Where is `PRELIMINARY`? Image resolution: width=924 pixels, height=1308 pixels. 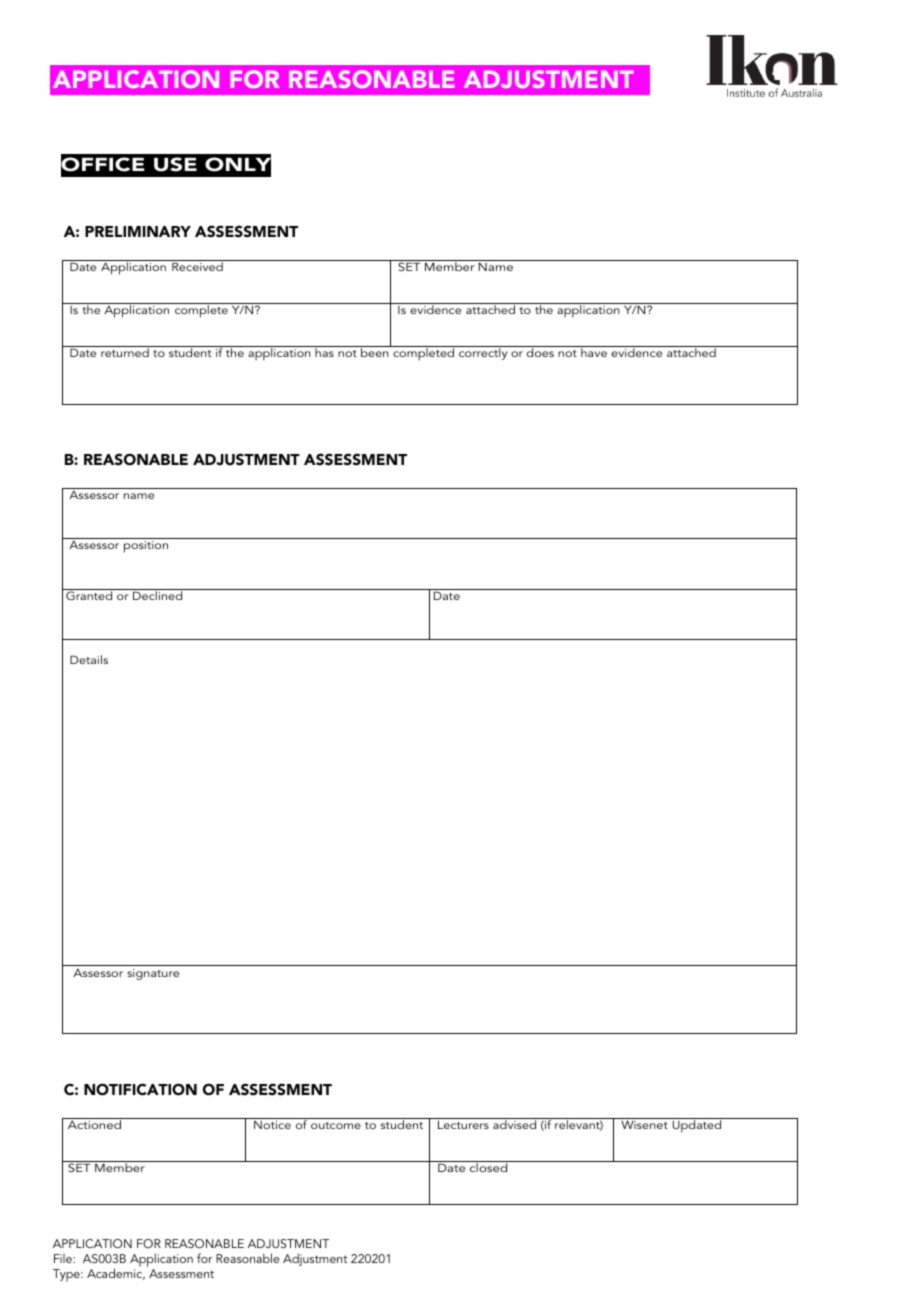 PRELIMINARY is located at coordinates (138, 231).
